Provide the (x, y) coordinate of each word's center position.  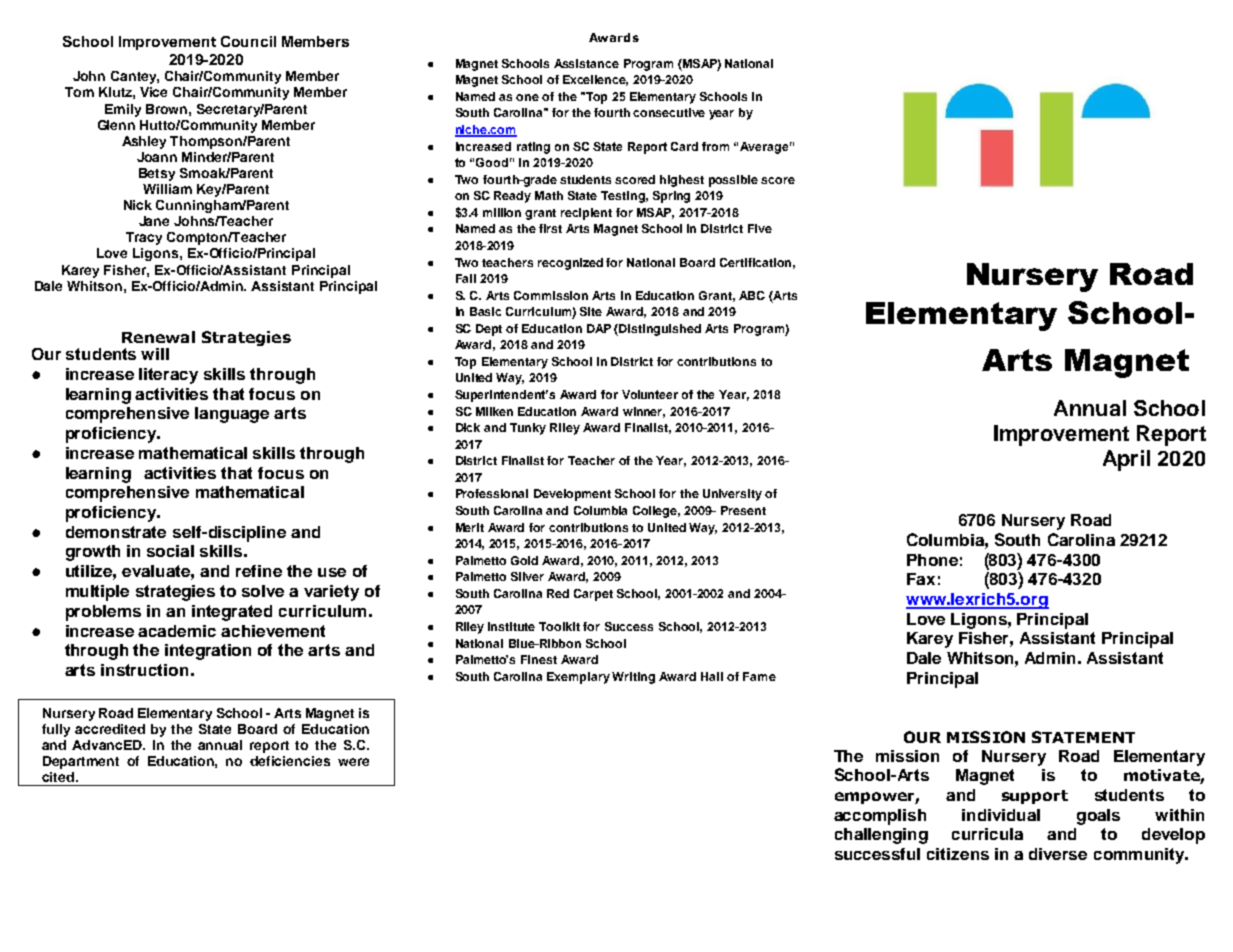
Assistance (586, 63)
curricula (987, 834)
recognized (570, 264)
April (1126, 460)
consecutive (669, 112)
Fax (921, 579)
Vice (153, 92)
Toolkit (559, 626)
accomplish (880, 817)
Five (760, 228)
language (232, 415)
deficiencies (290, 761)
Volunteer (650, 394)
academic (177, 631)
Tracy (144, 238)
